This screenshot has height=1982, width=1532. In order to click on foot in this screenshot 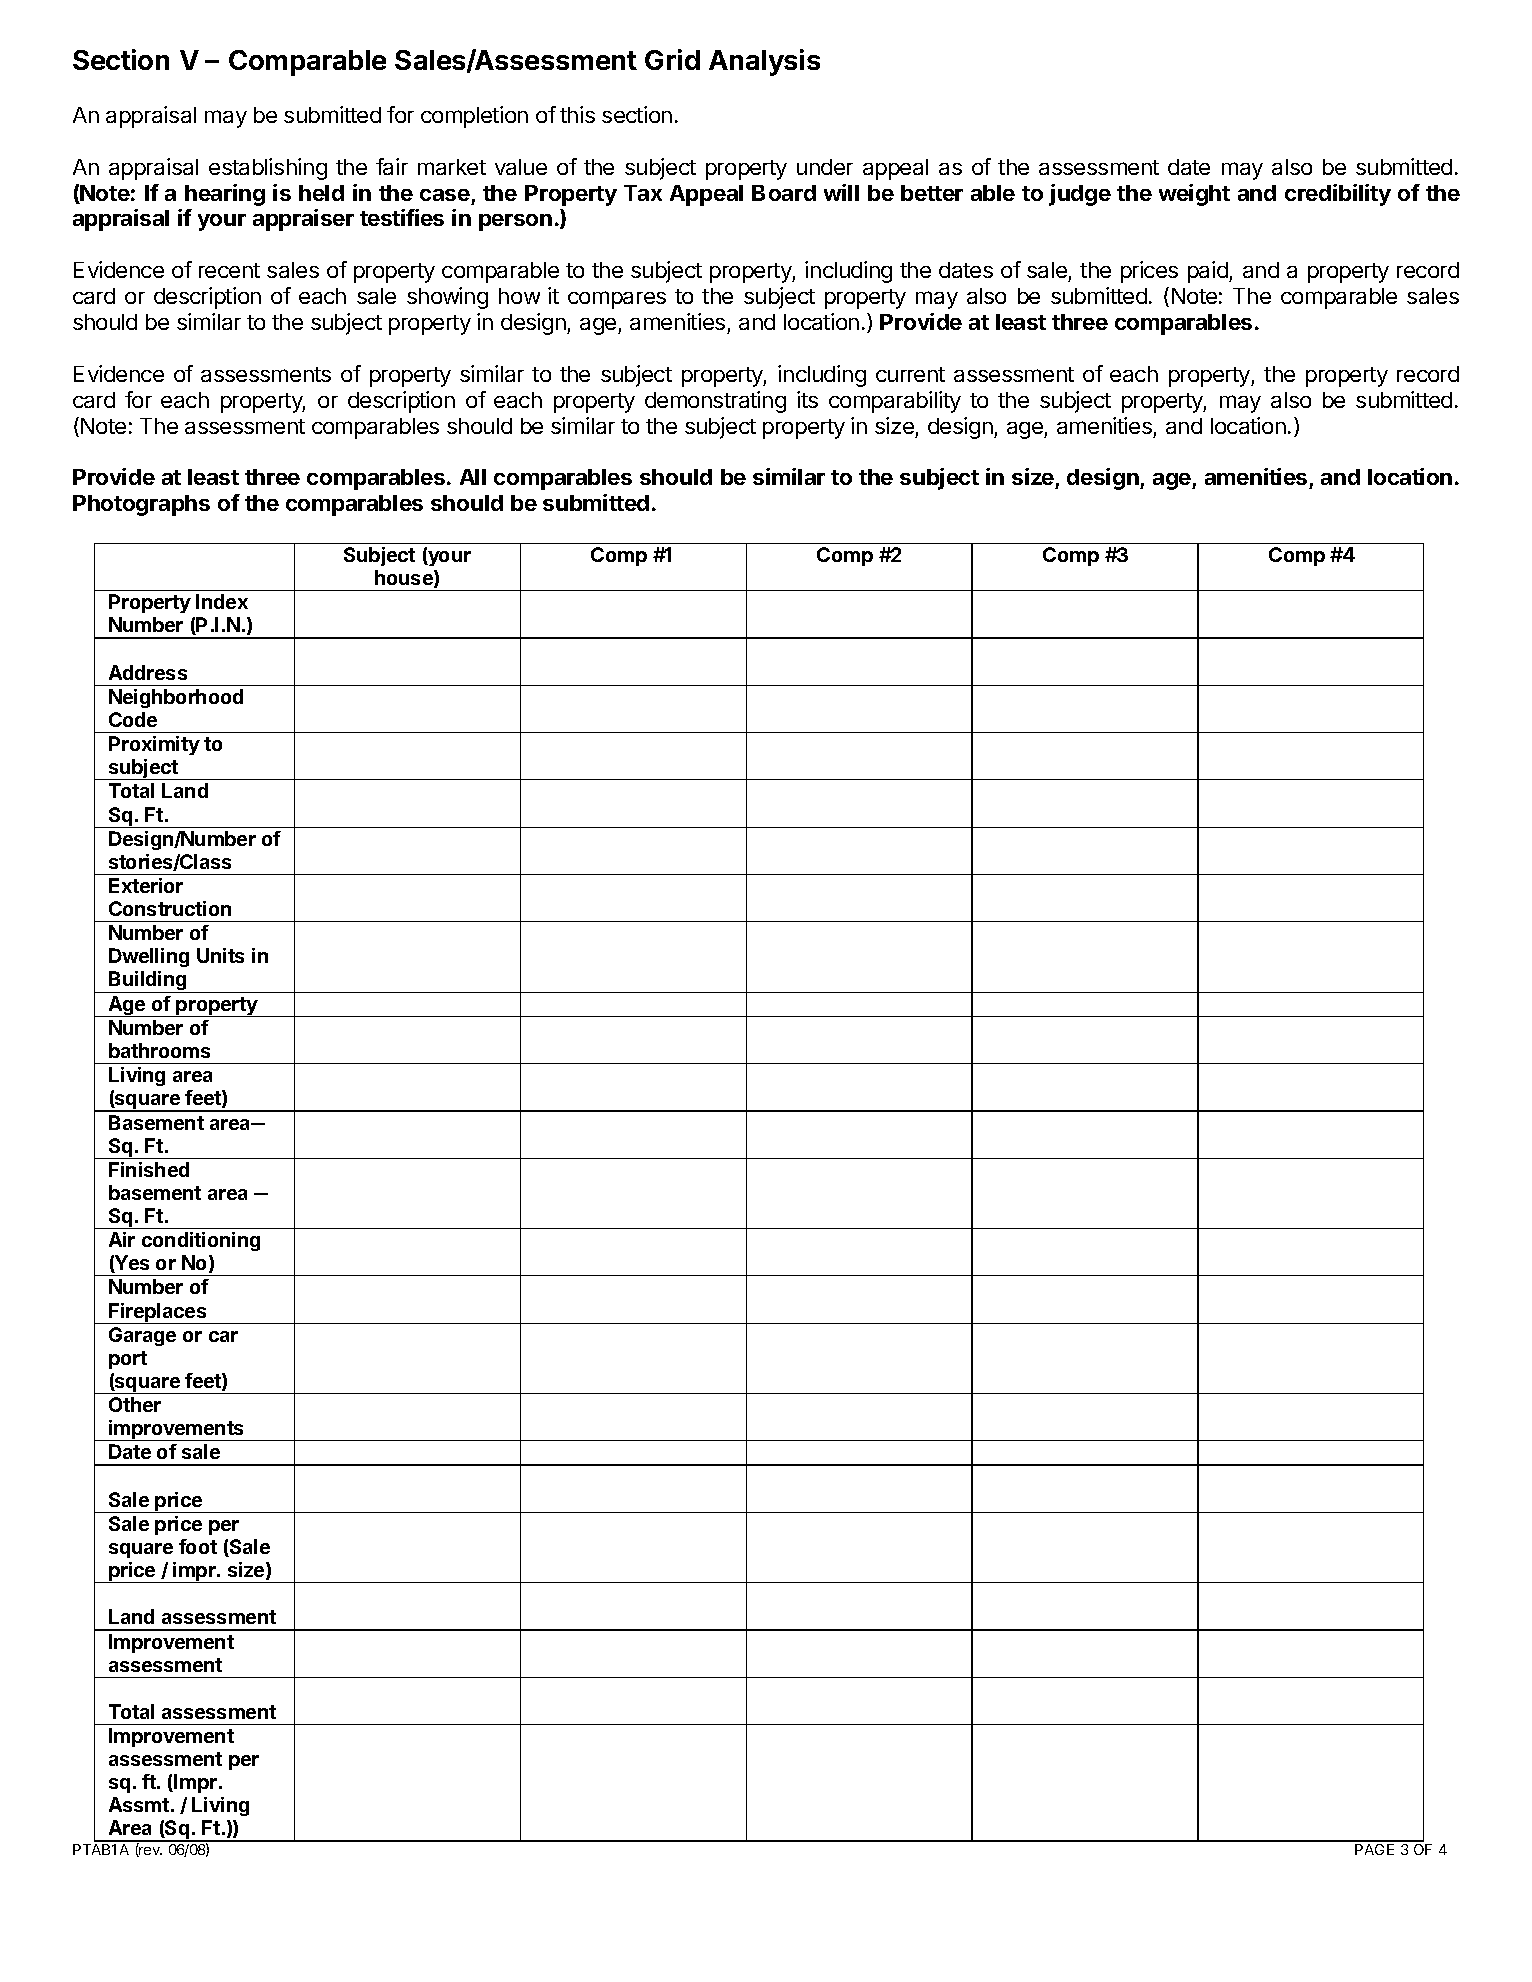, I will do `click(198, 1546)`.
